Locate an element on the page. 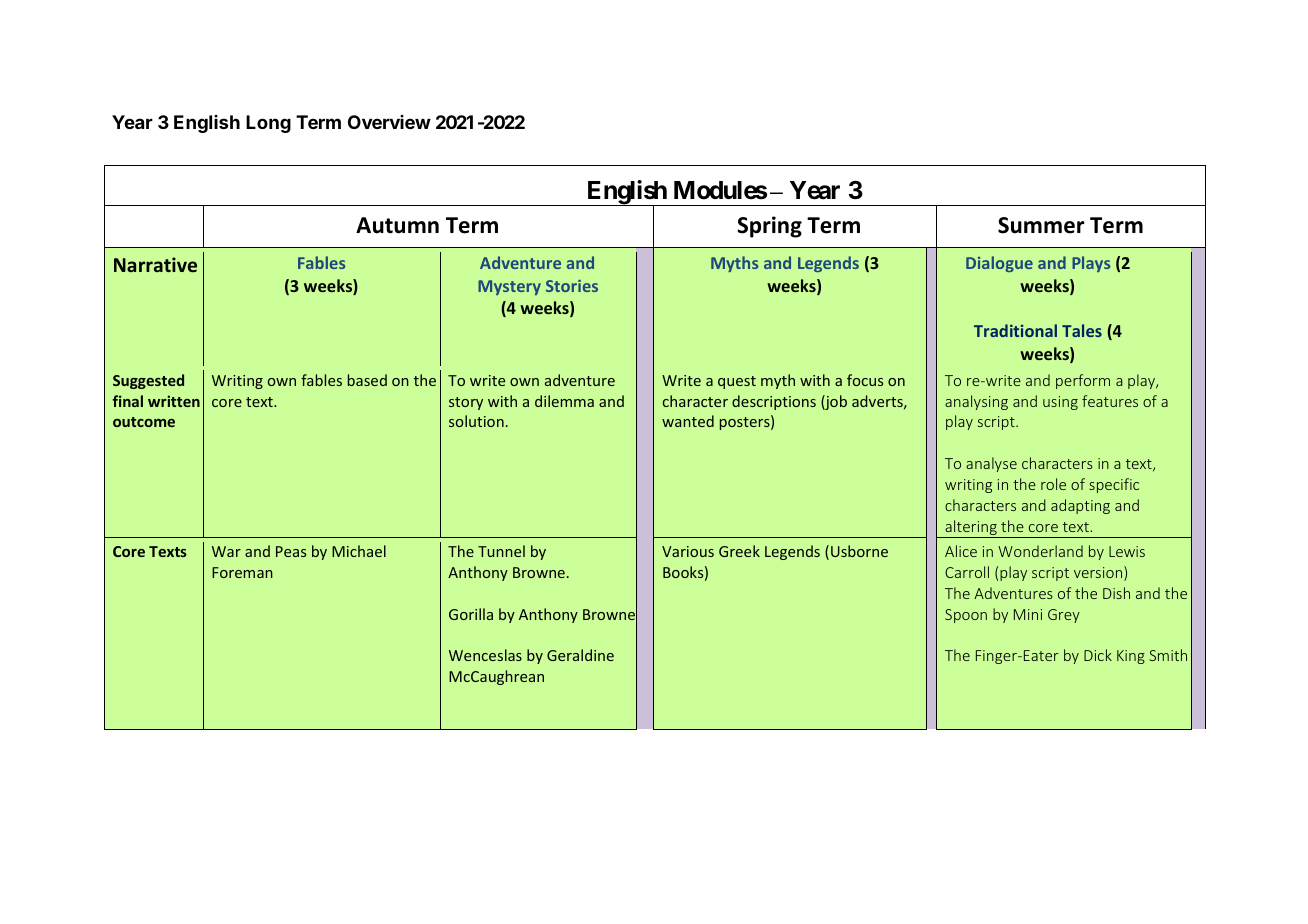  Wonderland is located at coordinates (1040, 551).
